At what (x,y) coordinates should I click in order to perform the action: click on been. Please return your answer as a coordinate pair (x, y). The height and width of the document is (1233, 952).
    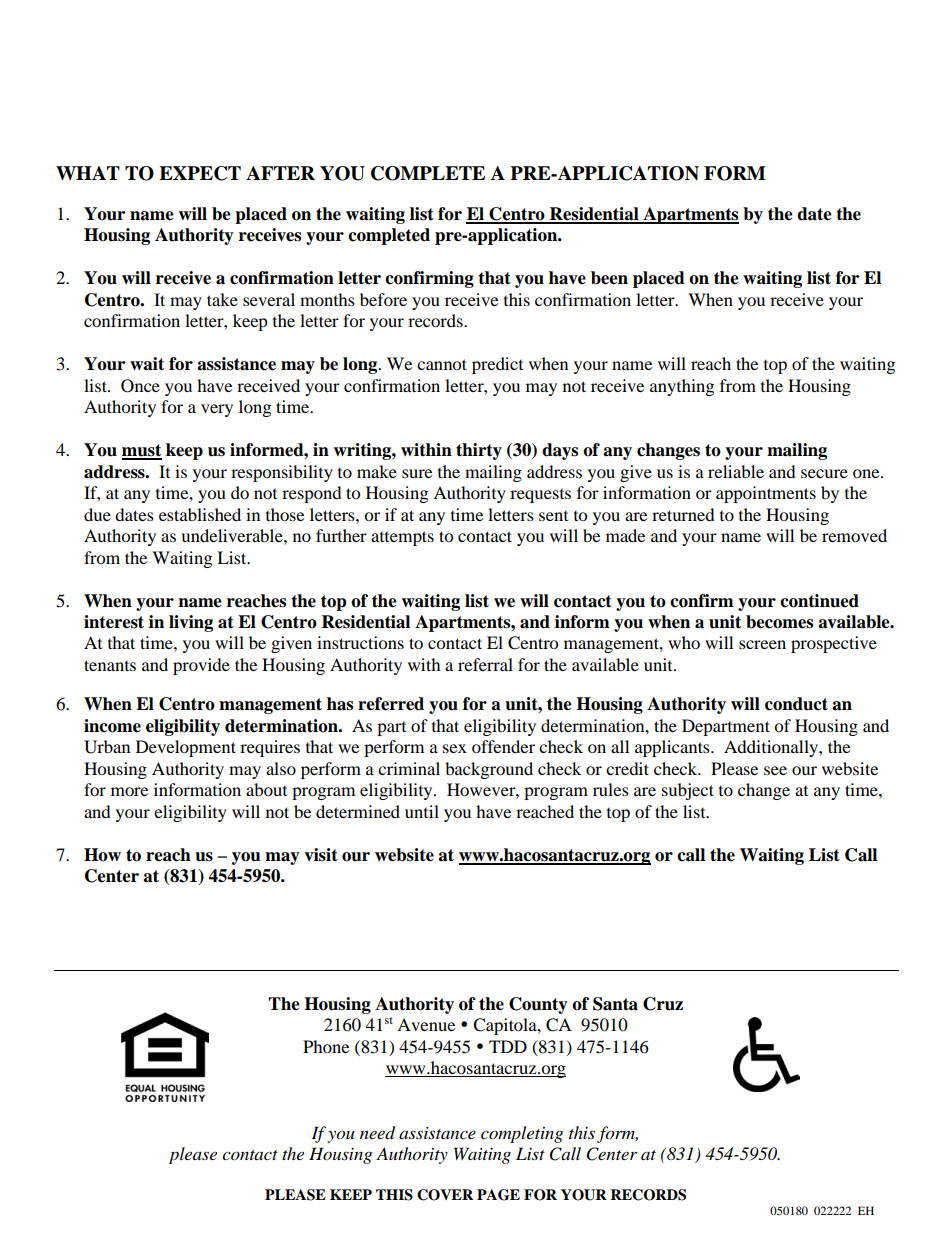
    Looking at the image, I should click on (609, 278).
